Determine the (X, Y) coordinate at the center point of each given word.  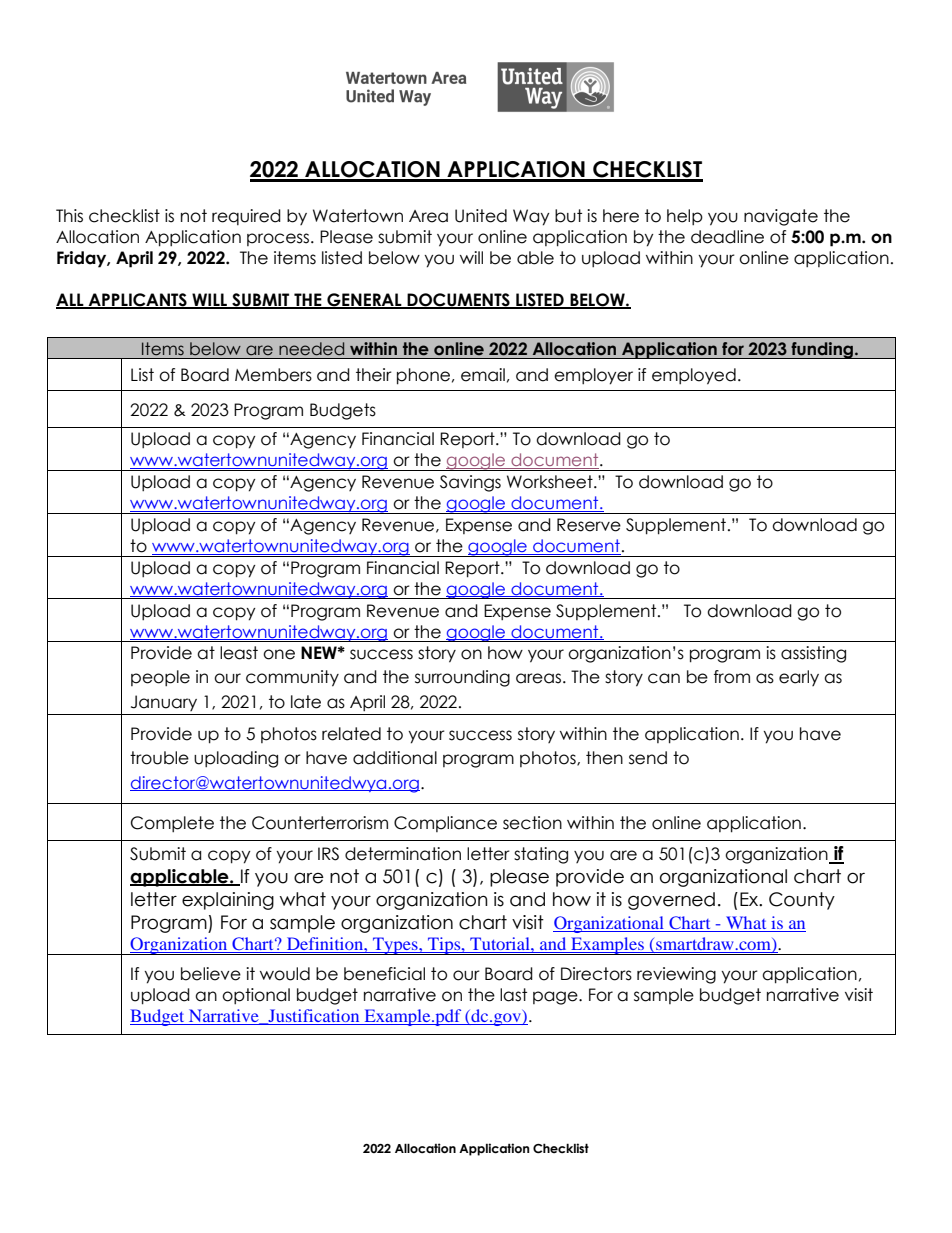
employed (694, 376)
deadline (727, 237)
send (648, 758)
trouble (159, 758)
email (483, 375)
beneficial (384, 974)
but (568, 216)
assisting (813, 654)
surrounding (462, 678)
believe (211, 974)
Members (273, 375)
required (246, 217)
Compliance (445, 824)
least (239, 653)
